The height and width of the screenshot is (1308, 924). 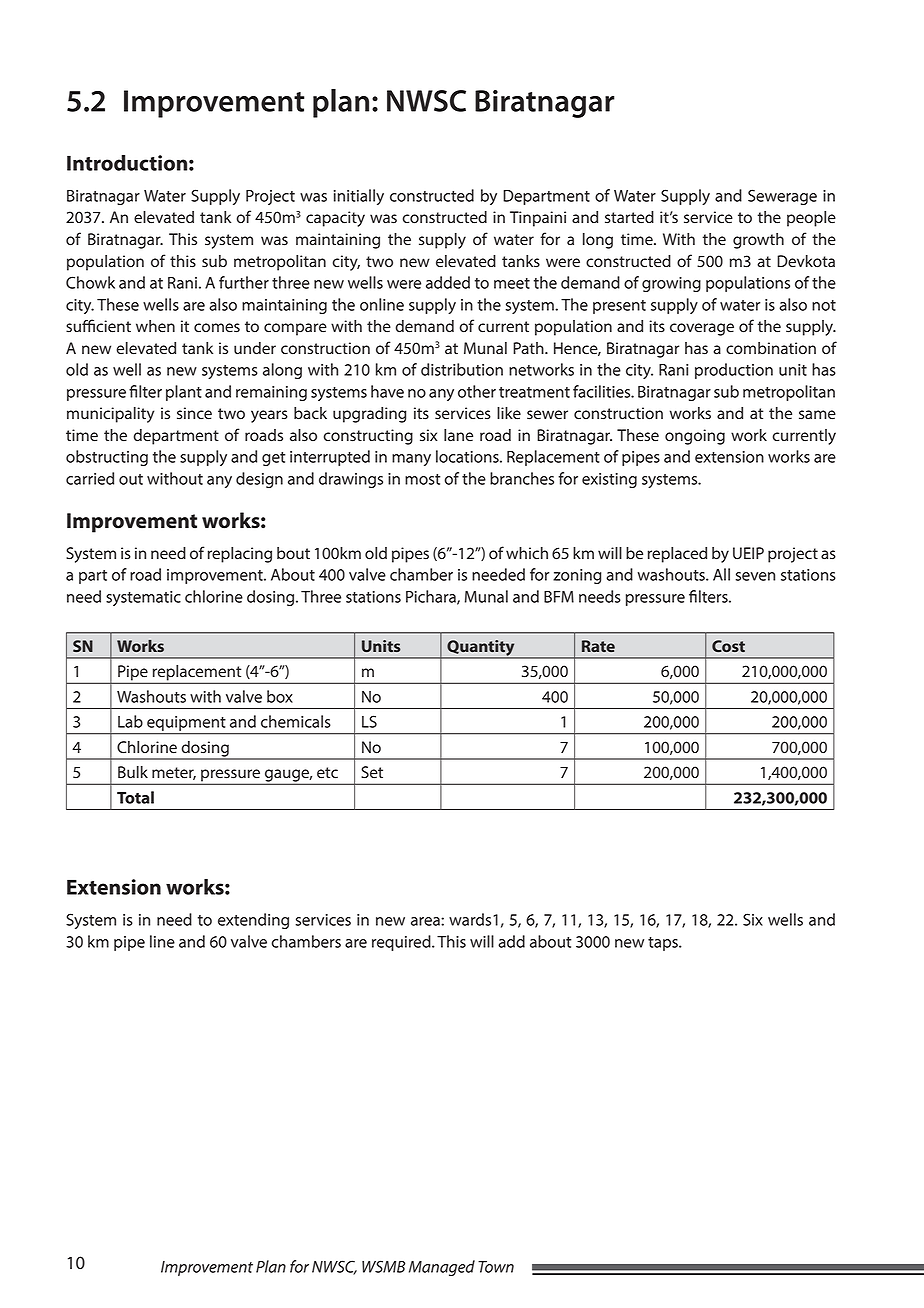 I want to click on added, so click(x=448, y=282).
